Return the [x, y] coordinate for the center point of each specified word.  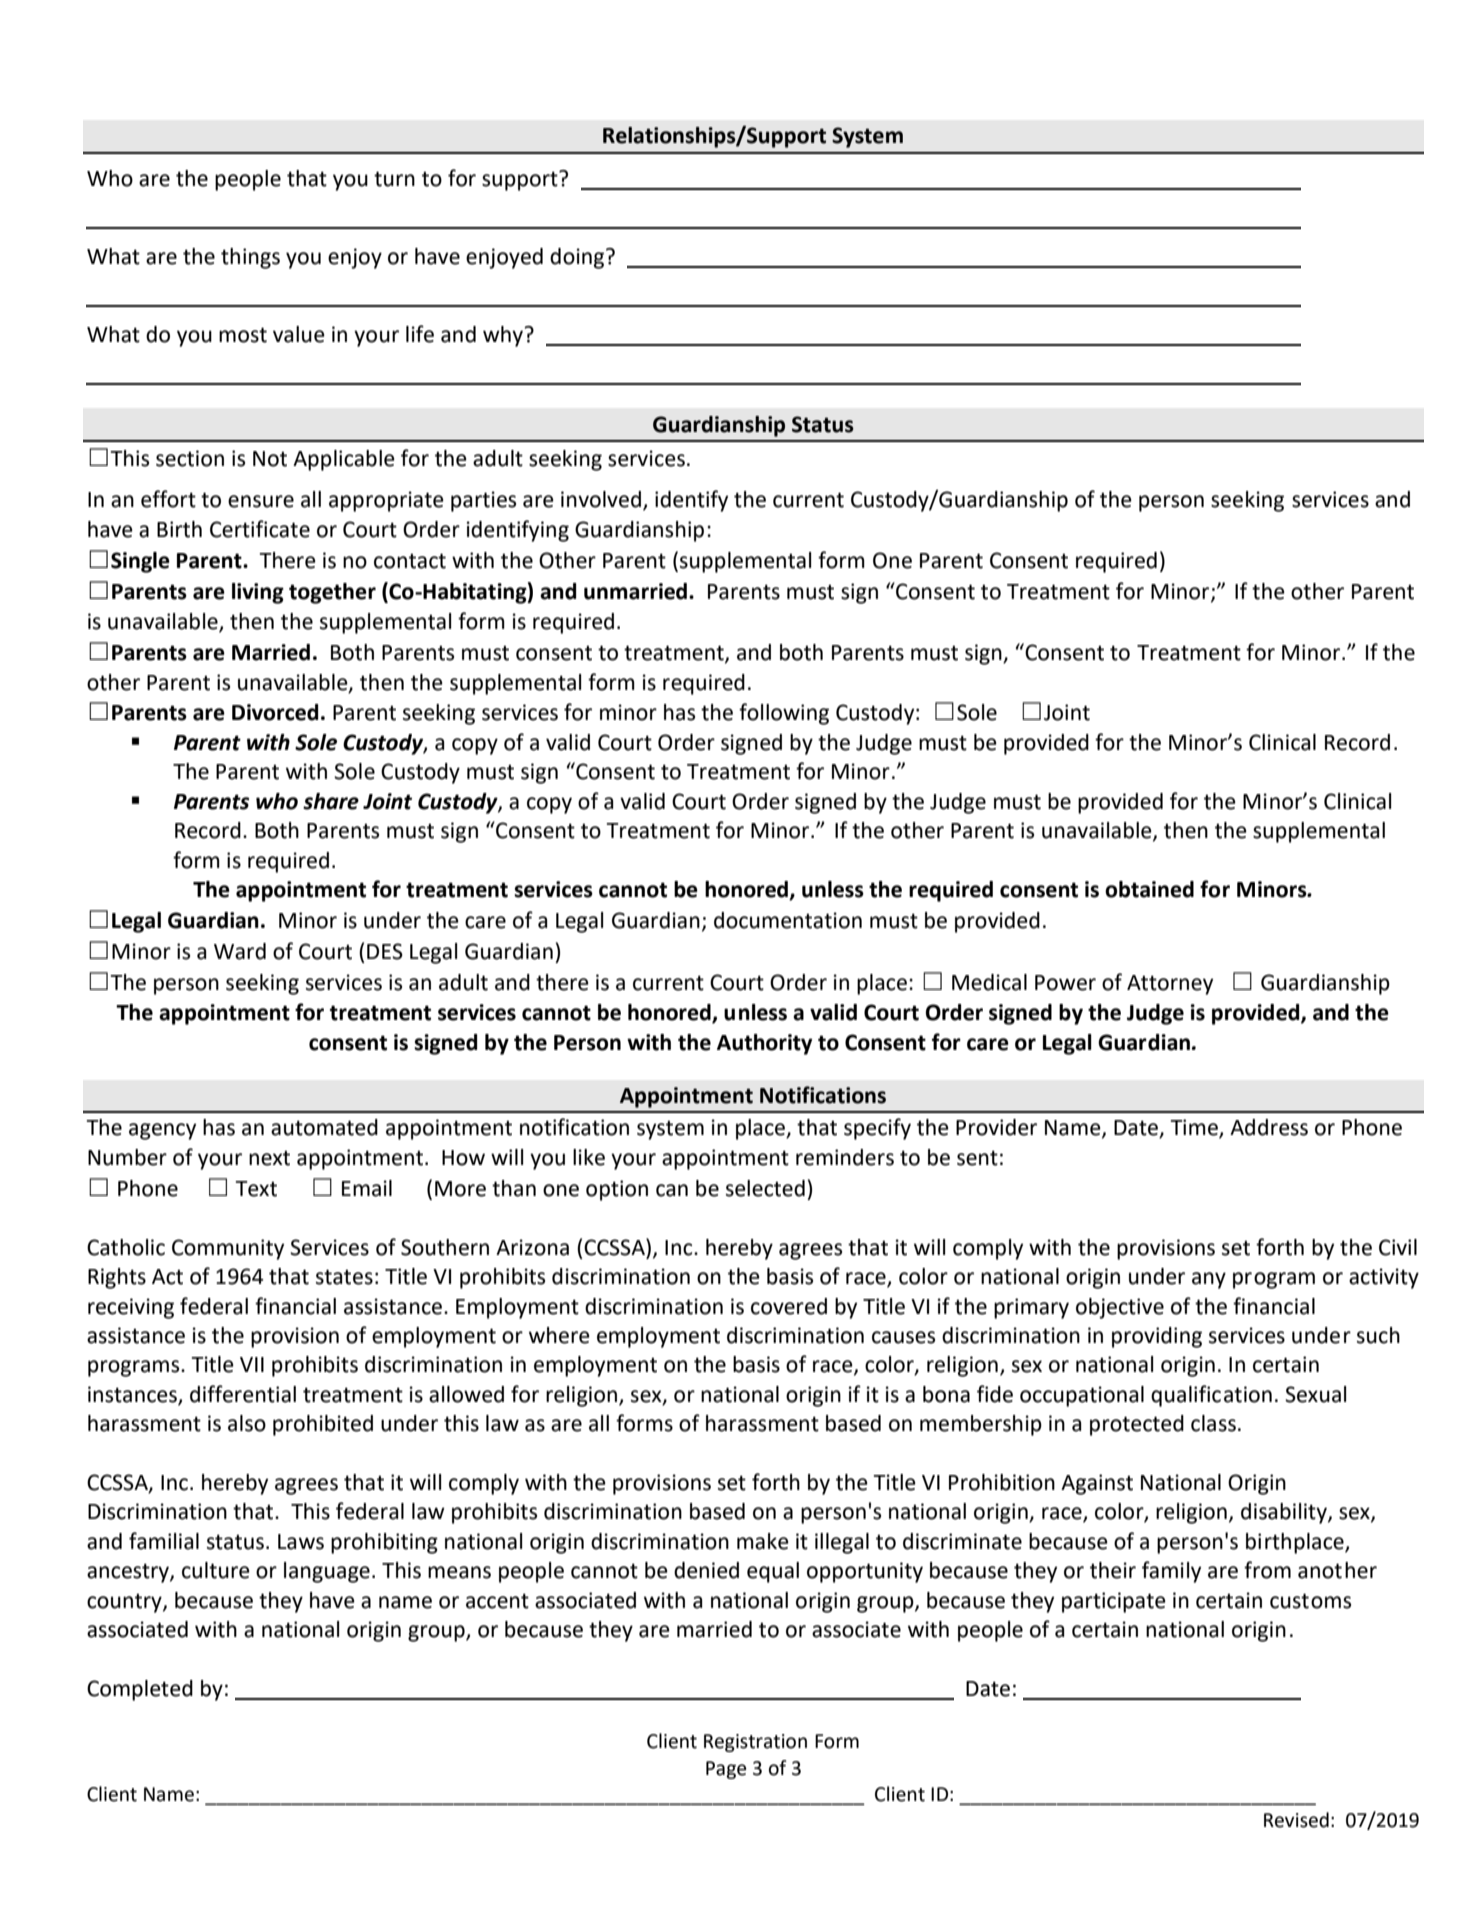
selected [765, 1188]
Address [1269, 1127]
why [504, 336]
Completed [140, 1690]
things [250, 258]
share [331, 801]
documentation [788, 920]
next [269, 1158]
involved [601, 499]
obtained [1149, 889]
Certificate [260, 529]
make [763, 1541]
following [784, 714]
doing [578, 258]
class [1213, 1423]
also [247, 1423]
